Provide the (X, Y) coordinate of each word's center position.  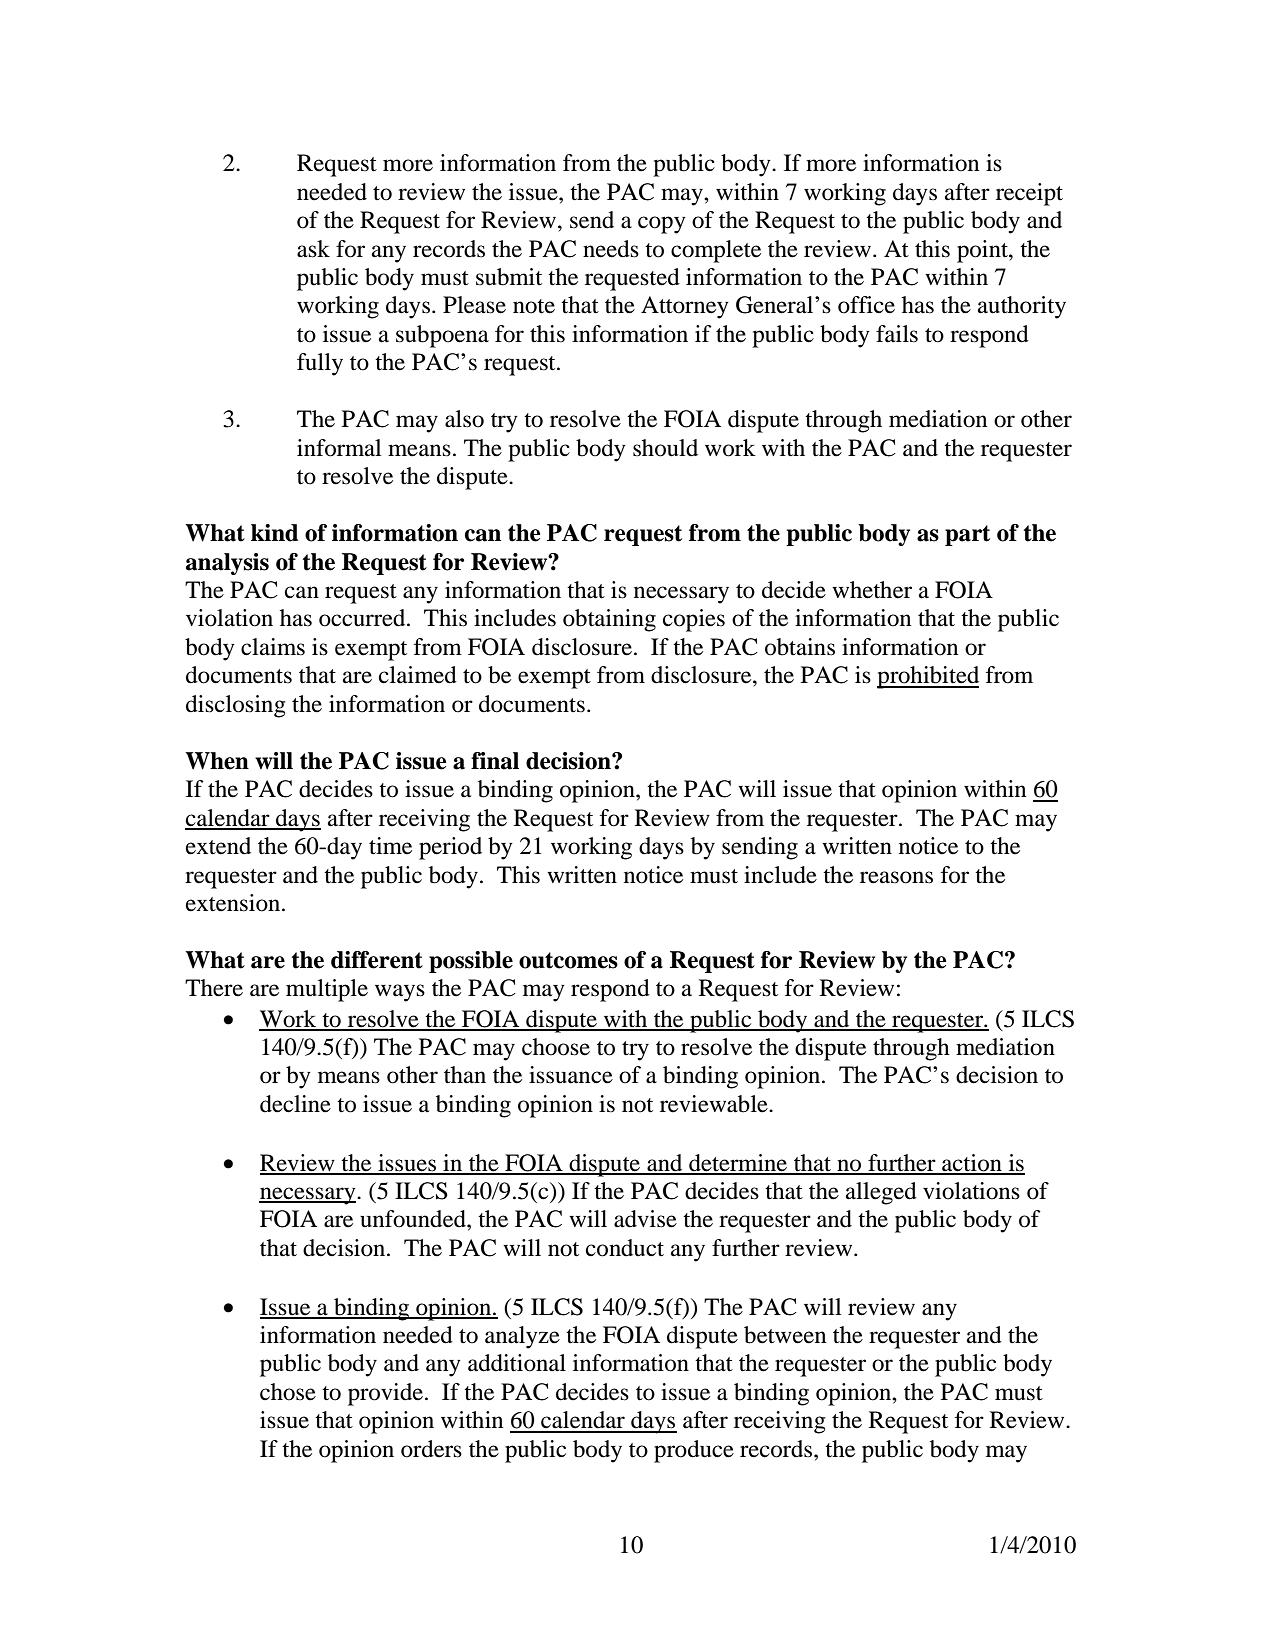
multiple (327, 990)
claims (273, 647)
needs (611, 249)
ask (313, 249)
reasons (896, 877)
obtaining (609, 620)
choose (556, 1047)
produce (694, 1451)
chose (288, 1392)
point (983, 251)
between (785, 1335)
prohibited (928, 677)
